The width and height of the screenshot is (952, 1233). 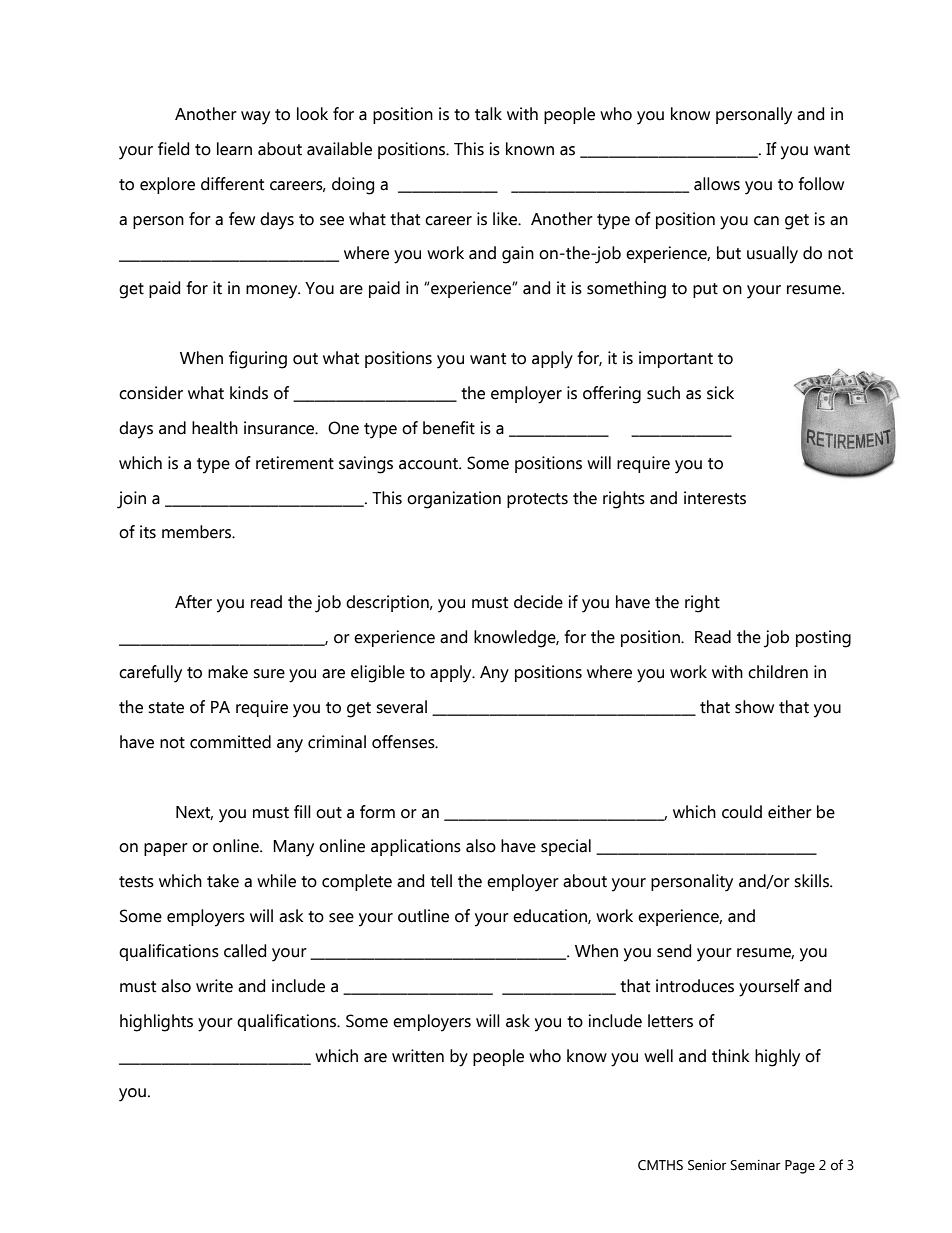 What do you see at coordinates (715, 498) in the screenshot?
I see `interests` at bounding box center [715, 498].
